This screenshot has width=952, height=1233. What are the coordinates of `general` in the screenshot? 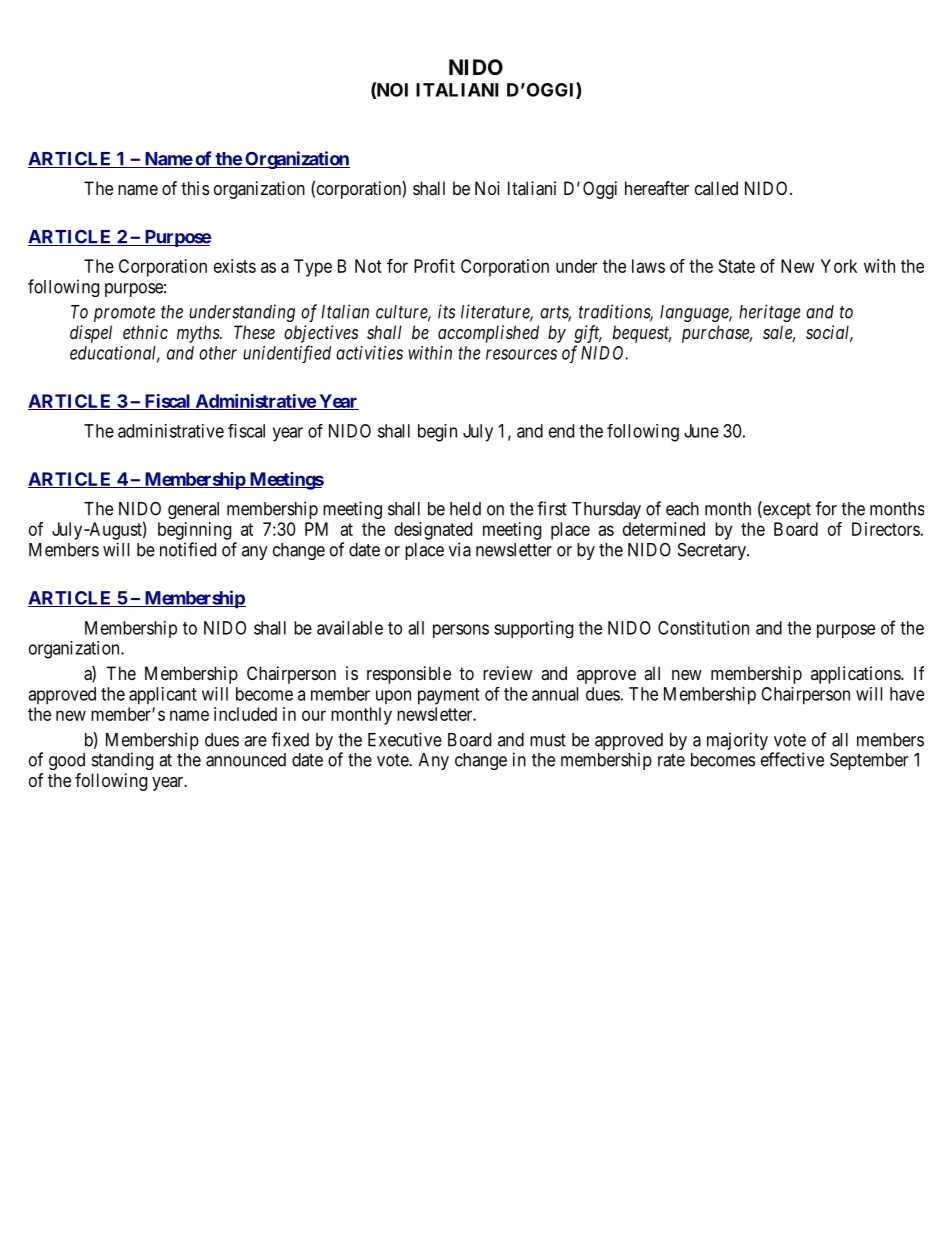 It's located at (193, 510).
